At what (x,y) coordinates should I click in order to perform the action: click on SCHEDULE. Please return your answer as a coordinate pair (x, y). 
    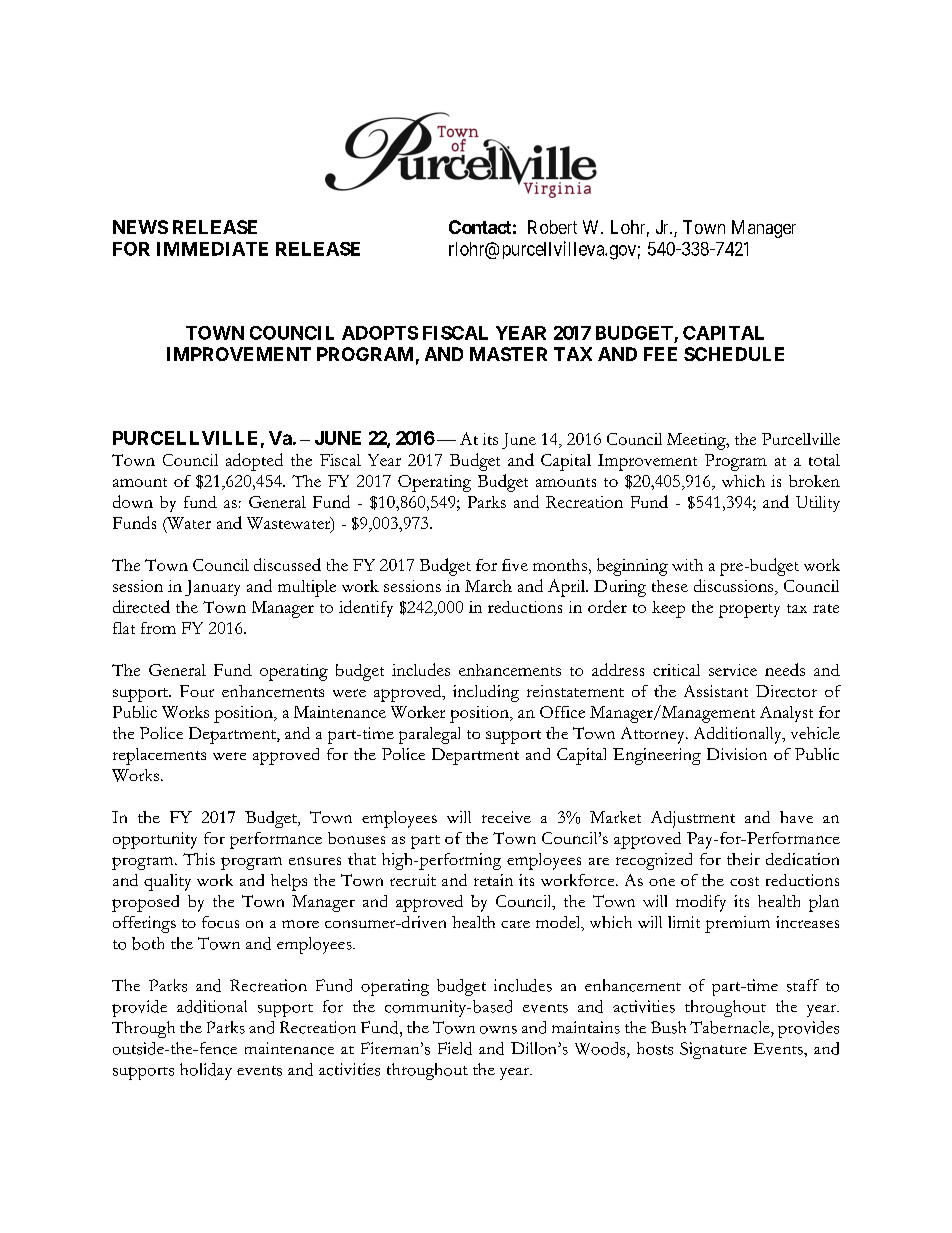
    Looking at the image, I should click on (734, 354).
